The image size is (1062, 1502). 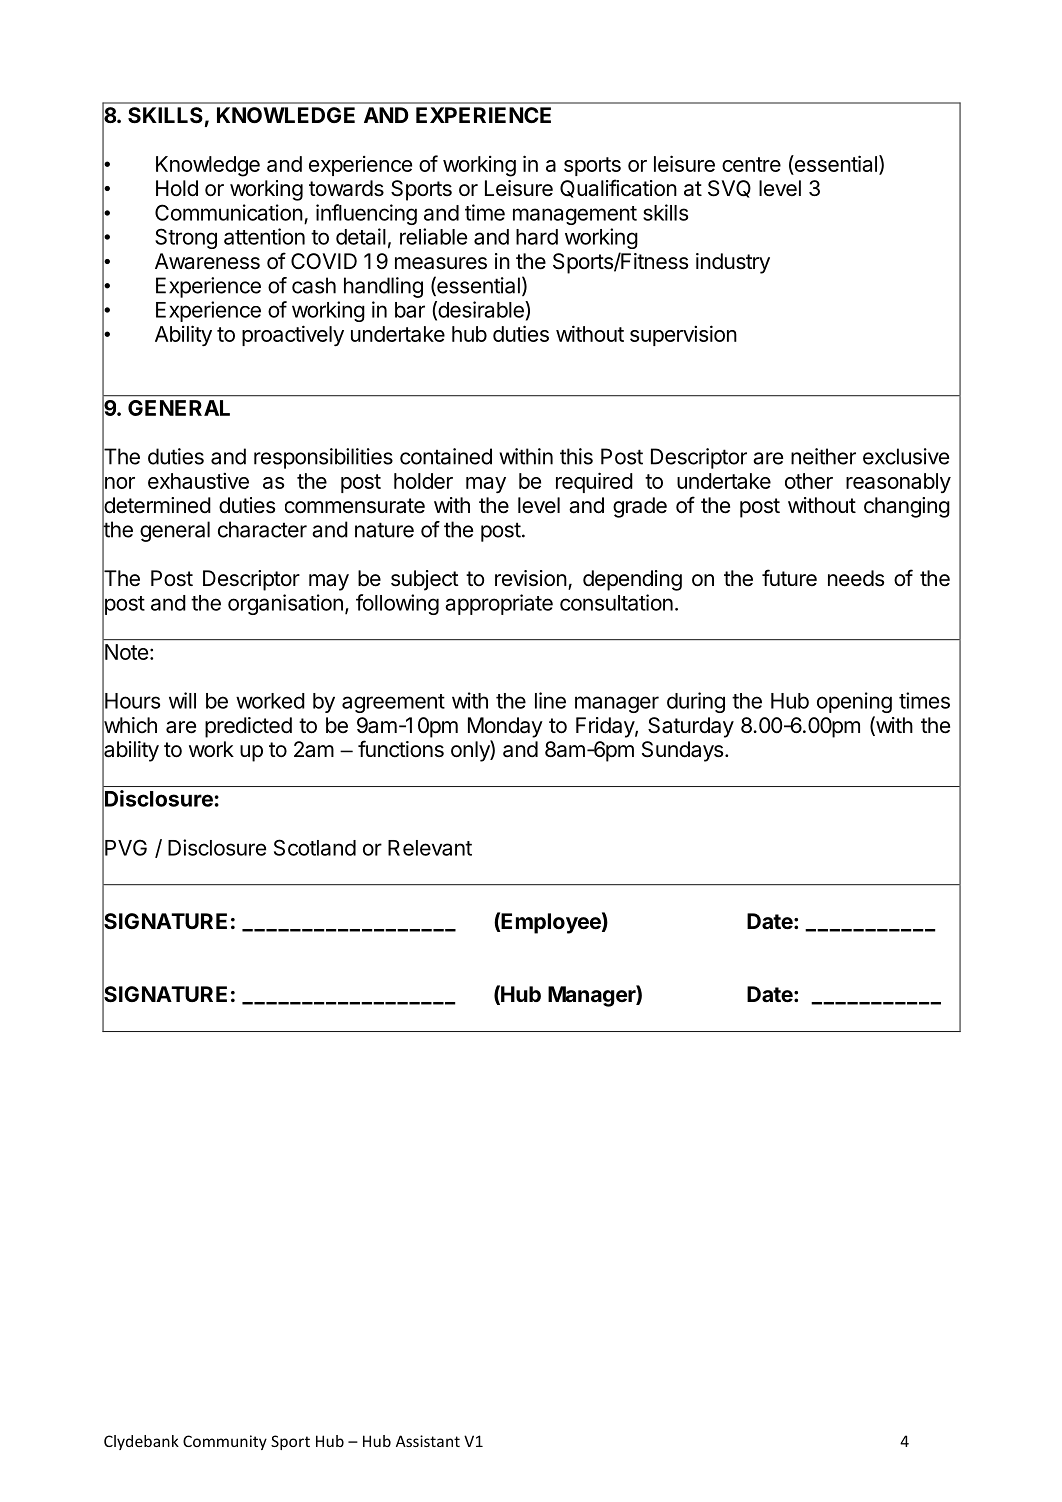 What do you see at coordinates (789, 577) in the image?
I see `future` at bounding box center [789, 577].
